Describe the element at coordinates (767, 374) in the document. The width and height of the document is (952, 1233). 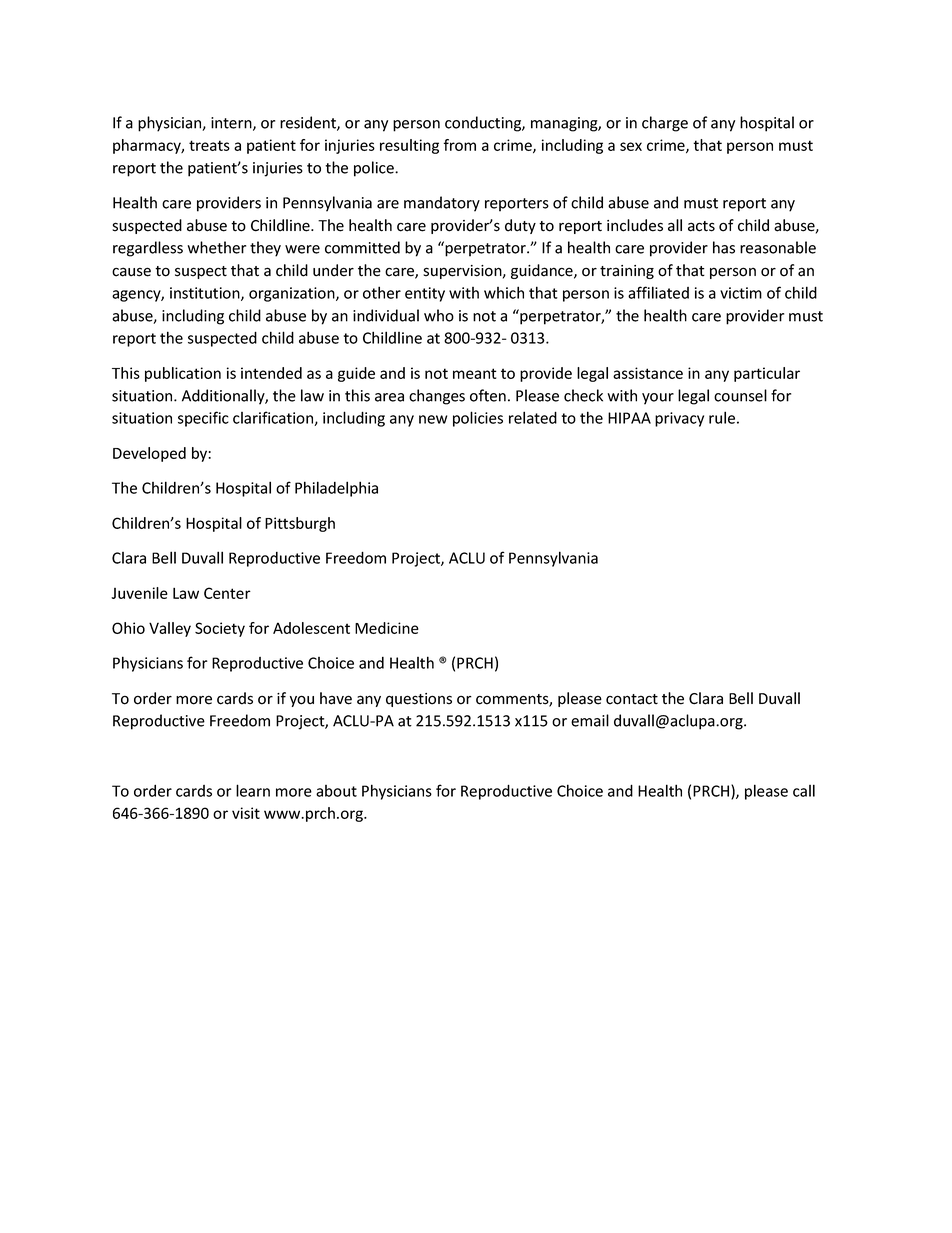
I see `particular` at that location.
